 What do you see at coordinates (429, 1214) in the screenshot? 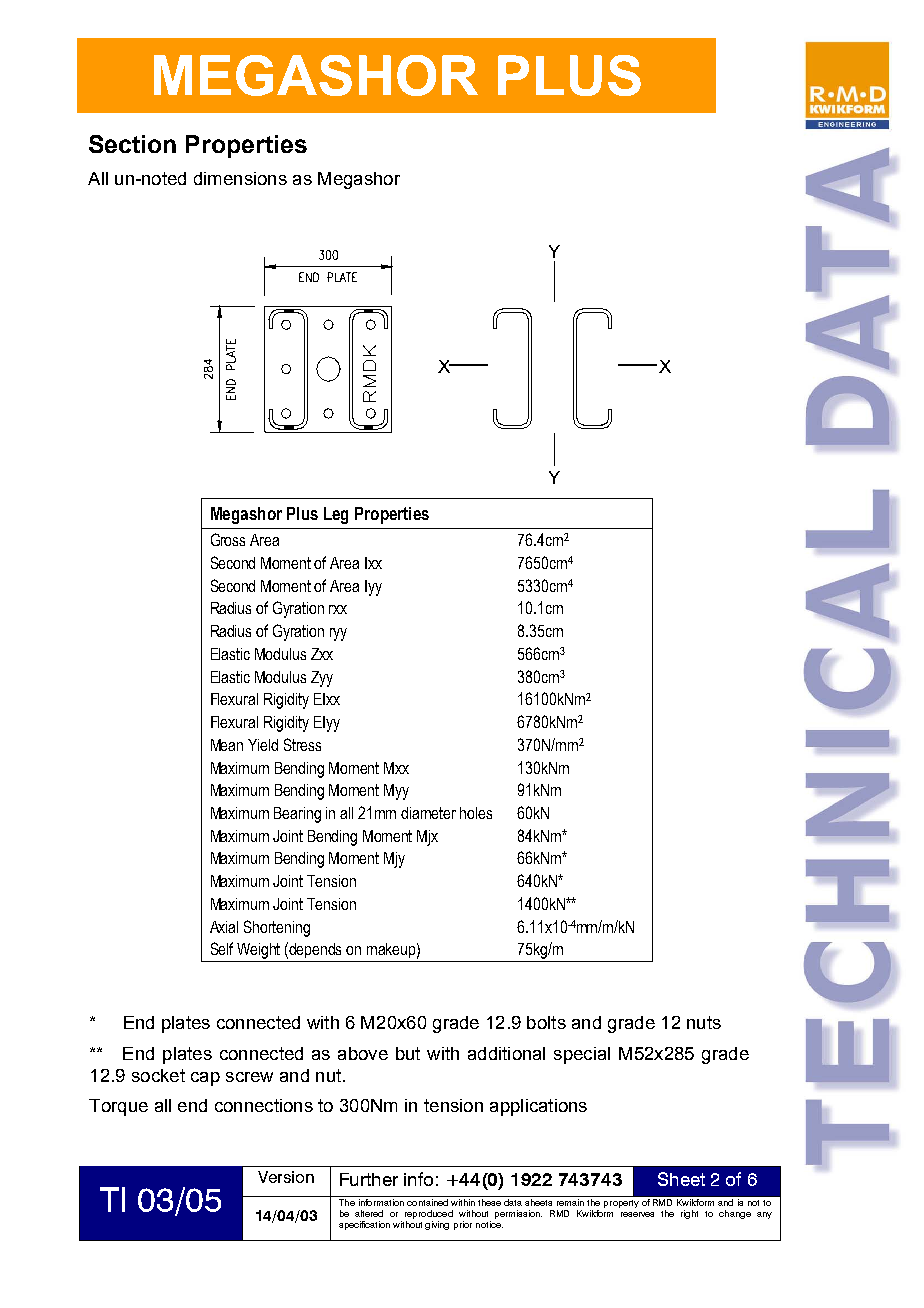
I see `reproduced` at bounding box center [429, 1214].
